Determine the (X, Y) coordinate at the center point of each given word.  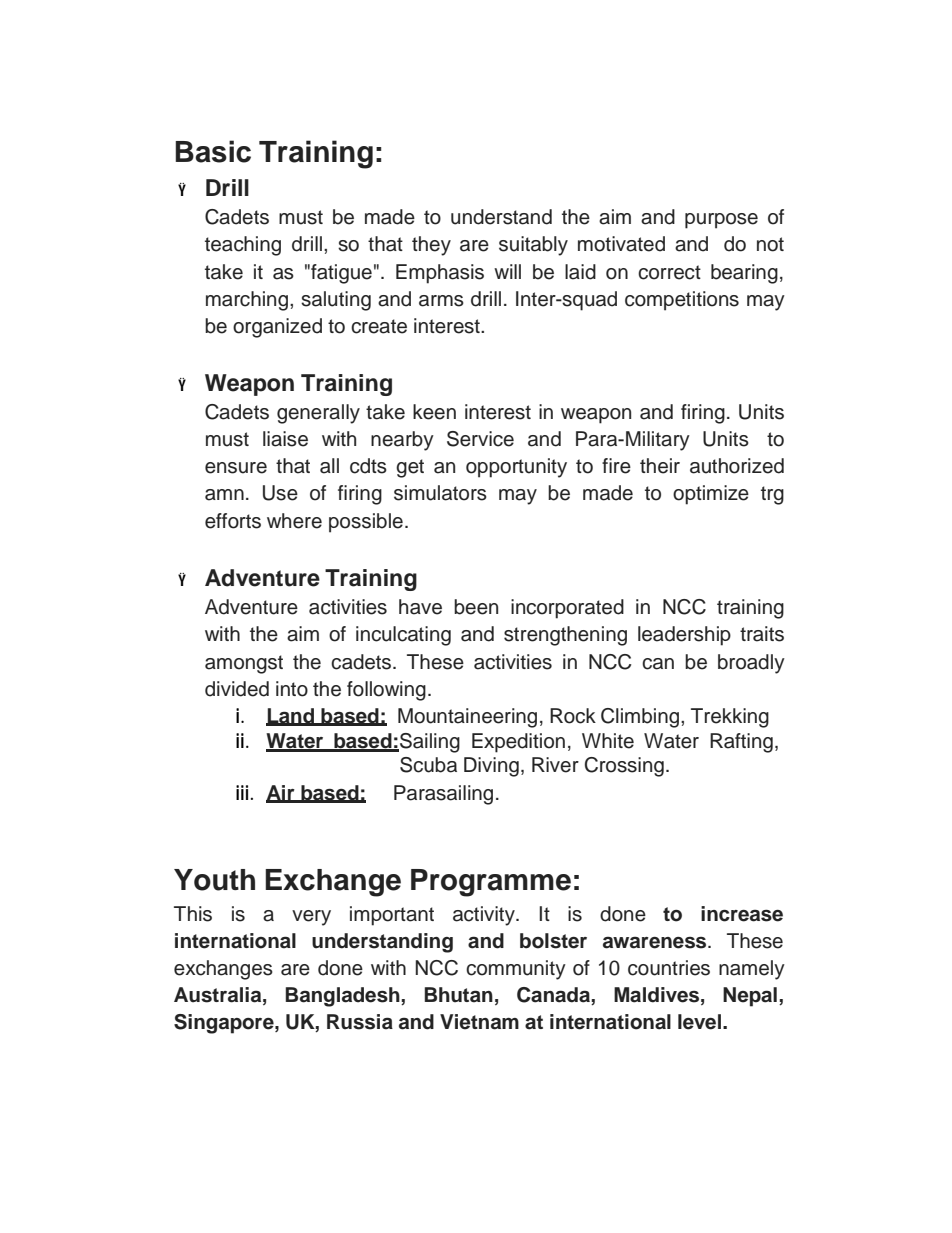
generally (318, 414)
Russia (360, 1022)
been (476, 607)
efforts (233, 521)
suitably (533, 246)
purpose (721, 221)
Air (281, 793)
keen (434, 412)
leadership (684, 636)
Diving (491, 767)
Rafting (741, 743)
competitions (682, 301)
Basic (213, 151)
